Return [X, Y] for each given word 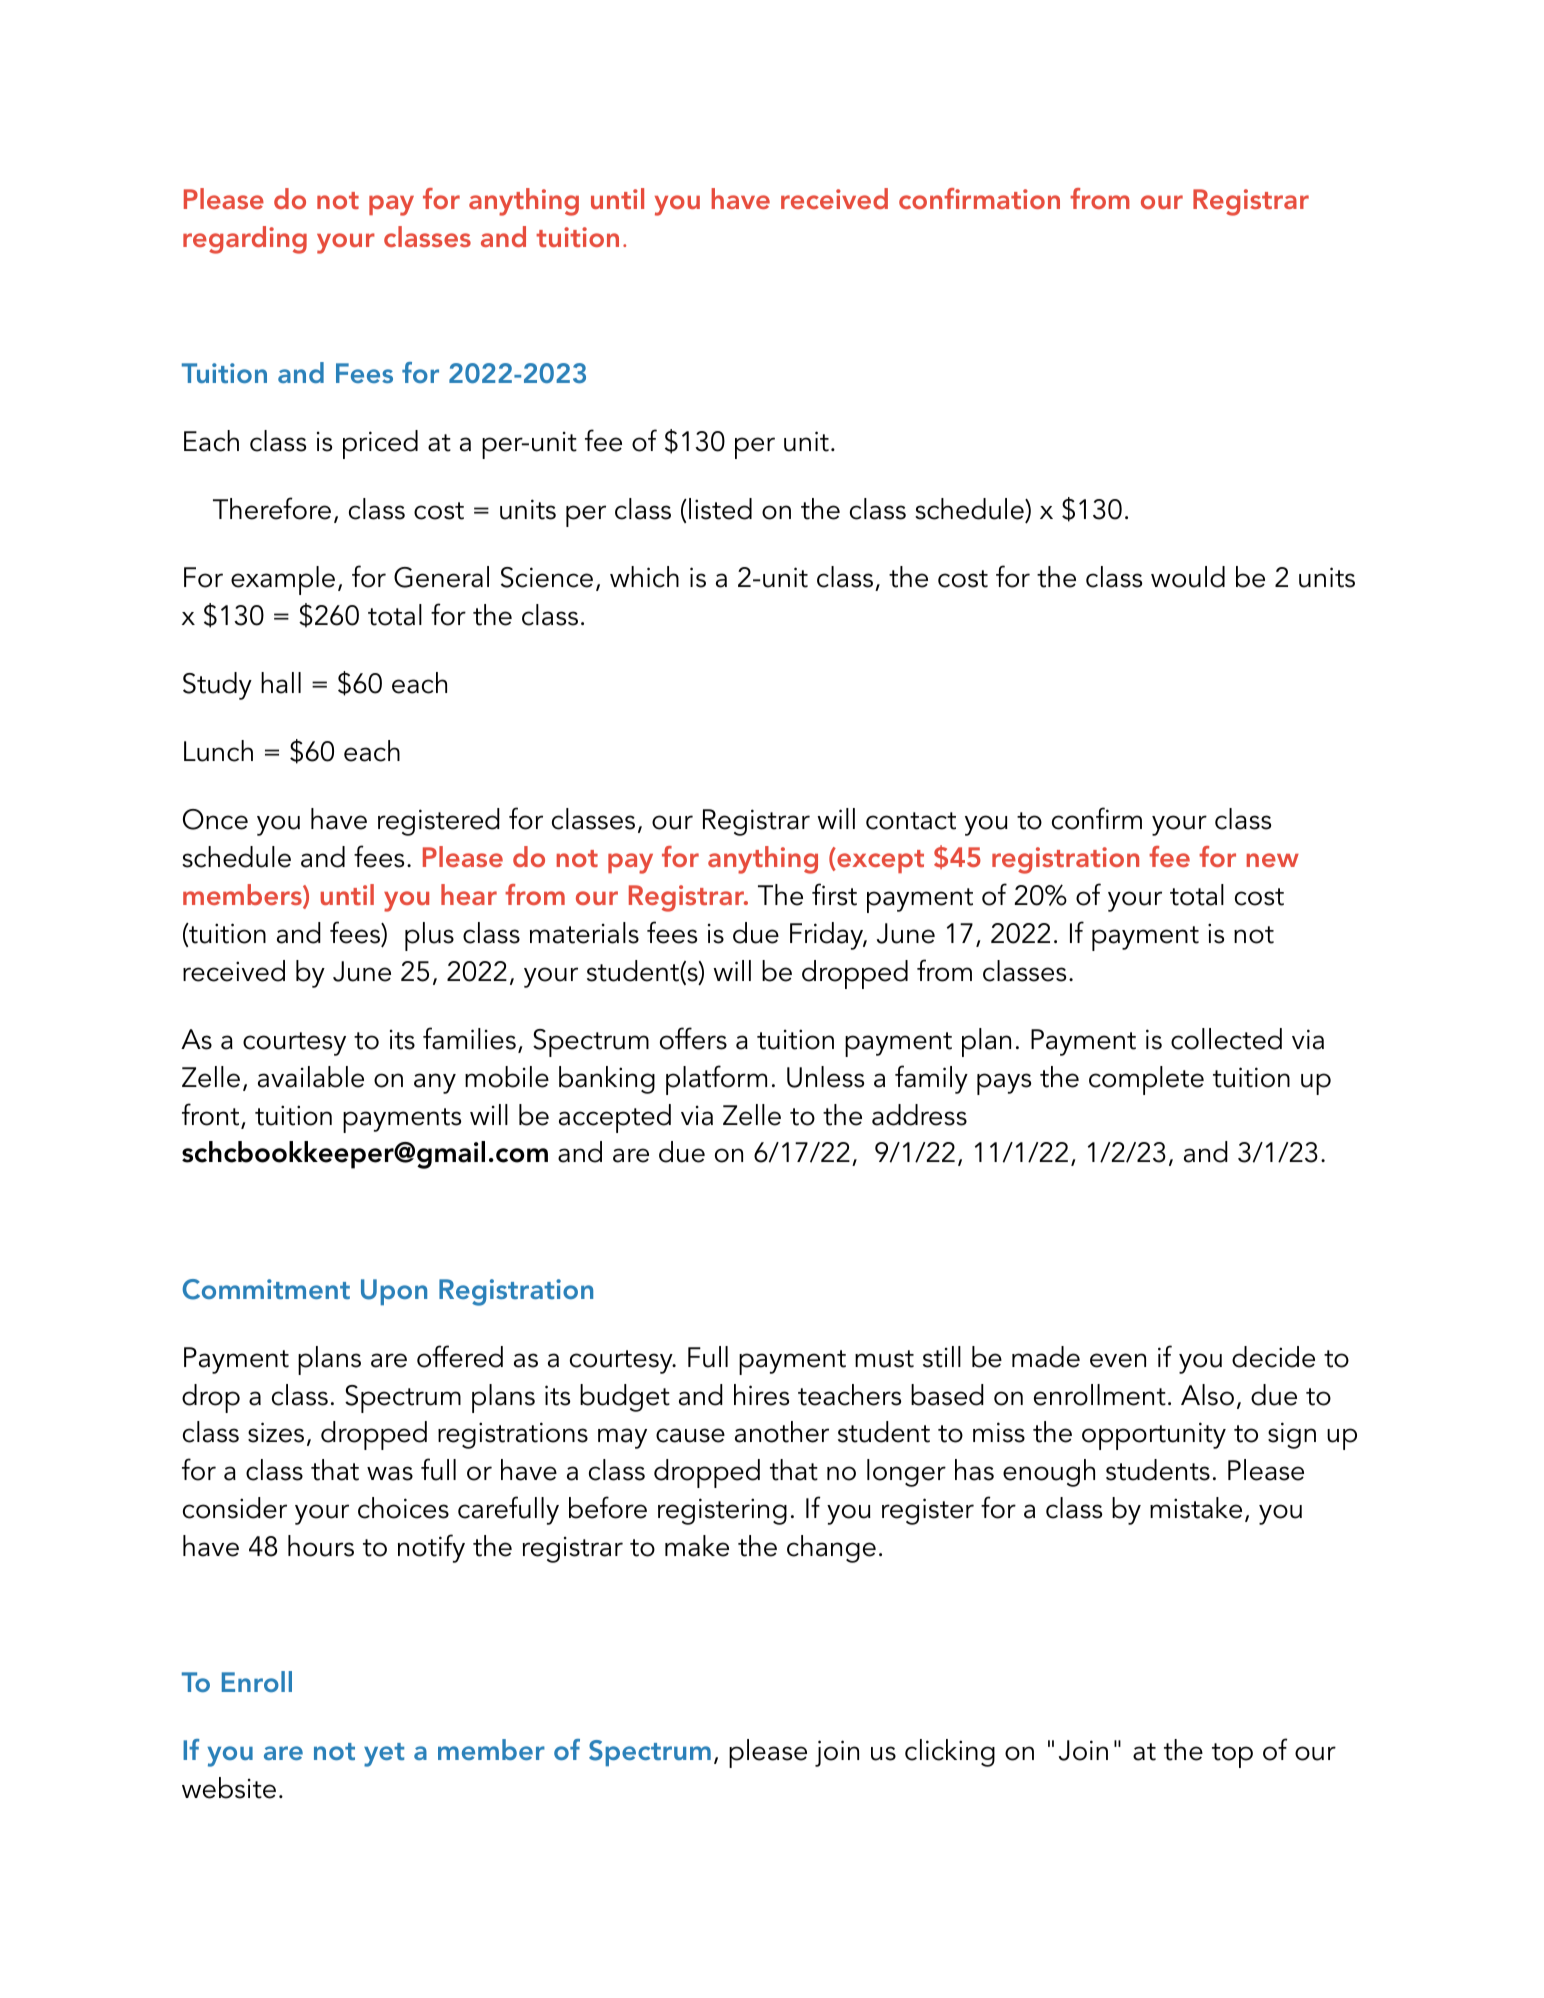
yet [384, 1755]
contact [911, 821]
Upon [394, 1292]
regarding [245, 240]
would [1188, 577]
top [1232, 1755]
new [1272, 860]
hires [761, 1395]
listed [720, 509]
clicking [950, 1753]
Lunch [218, 751]
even [1118, 1360]
